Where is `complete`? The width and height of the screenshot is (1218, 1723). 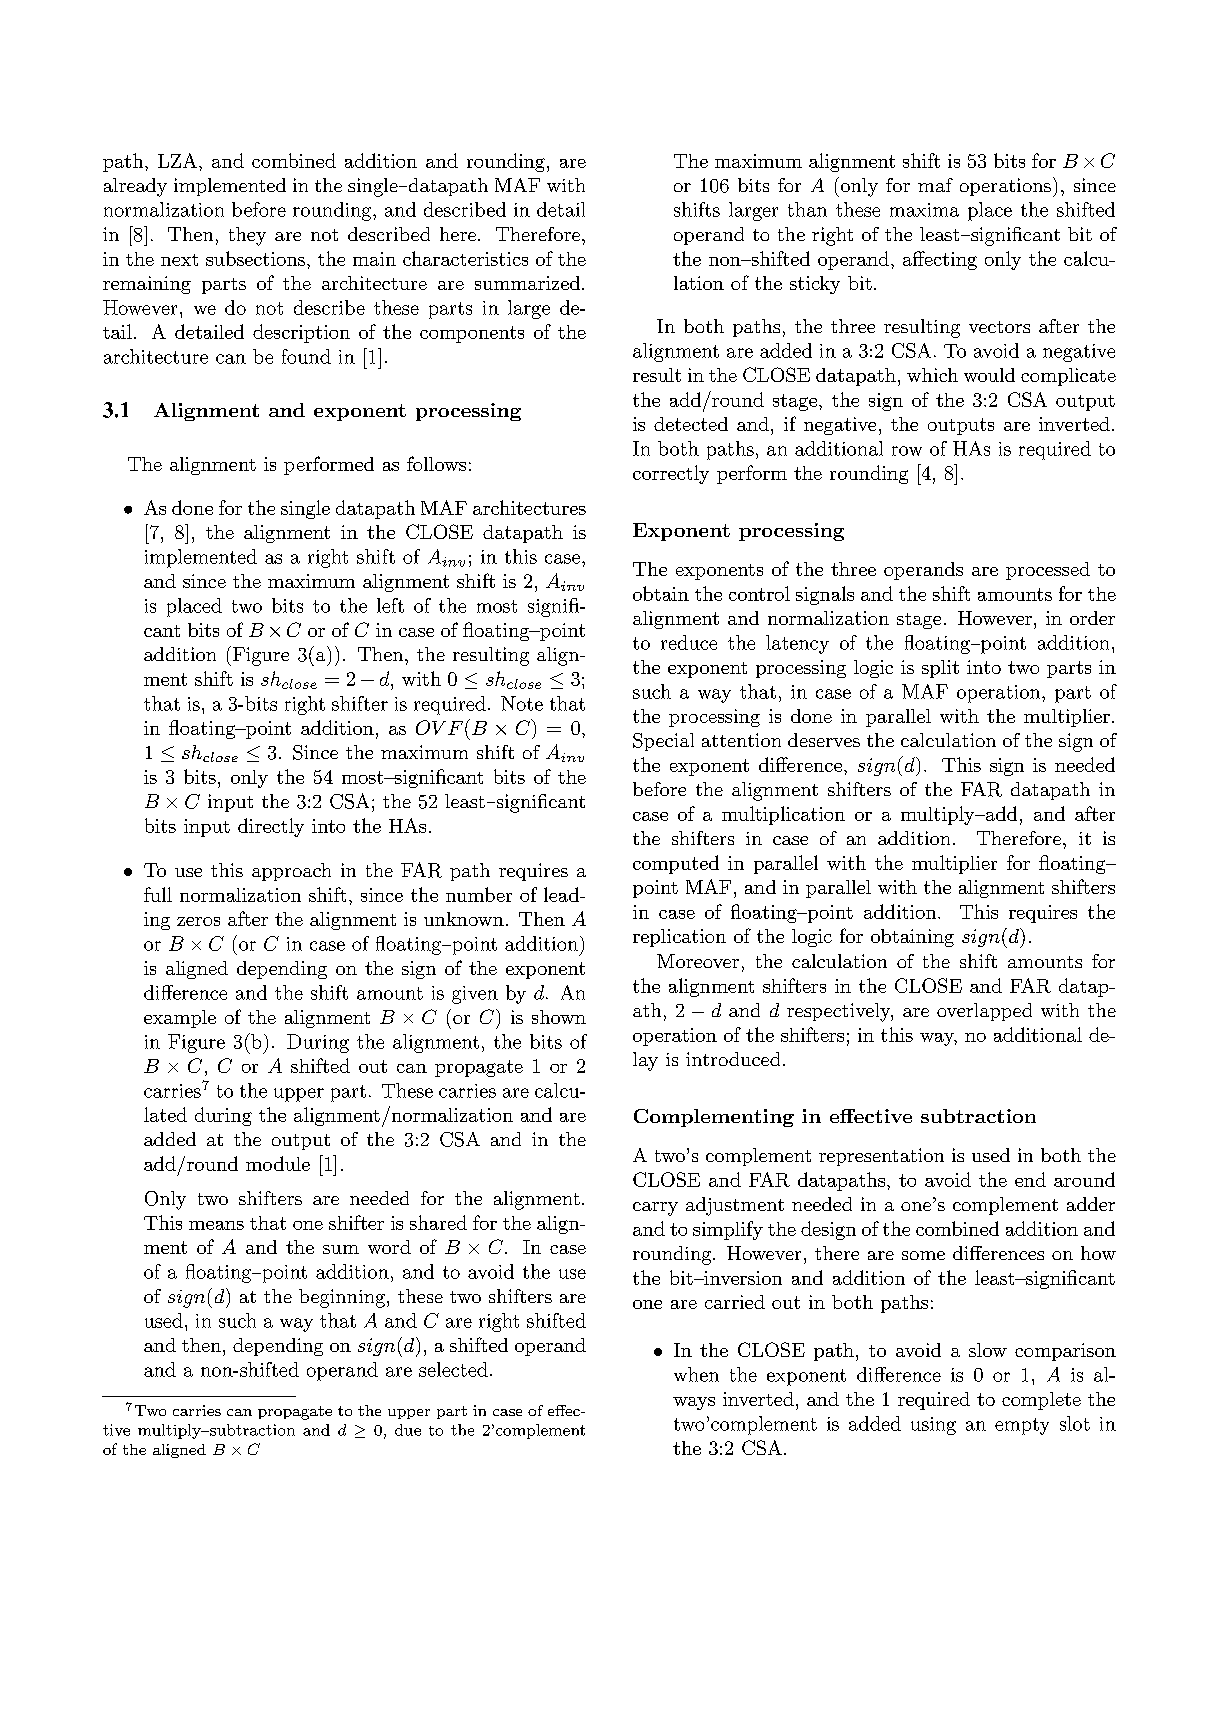
complete is located at coordinates (1041, 1401).
